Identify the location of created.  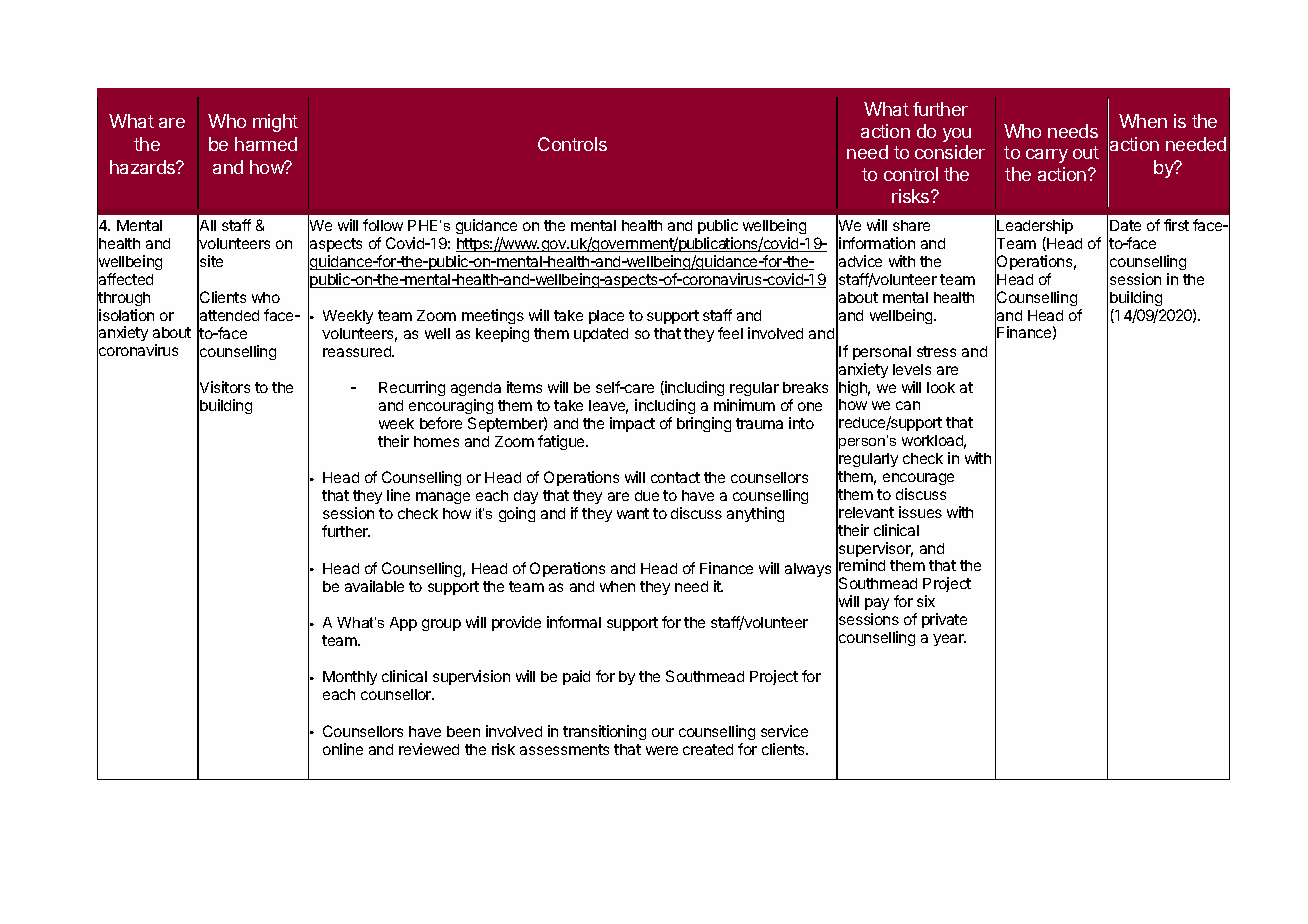
(708, 749).
